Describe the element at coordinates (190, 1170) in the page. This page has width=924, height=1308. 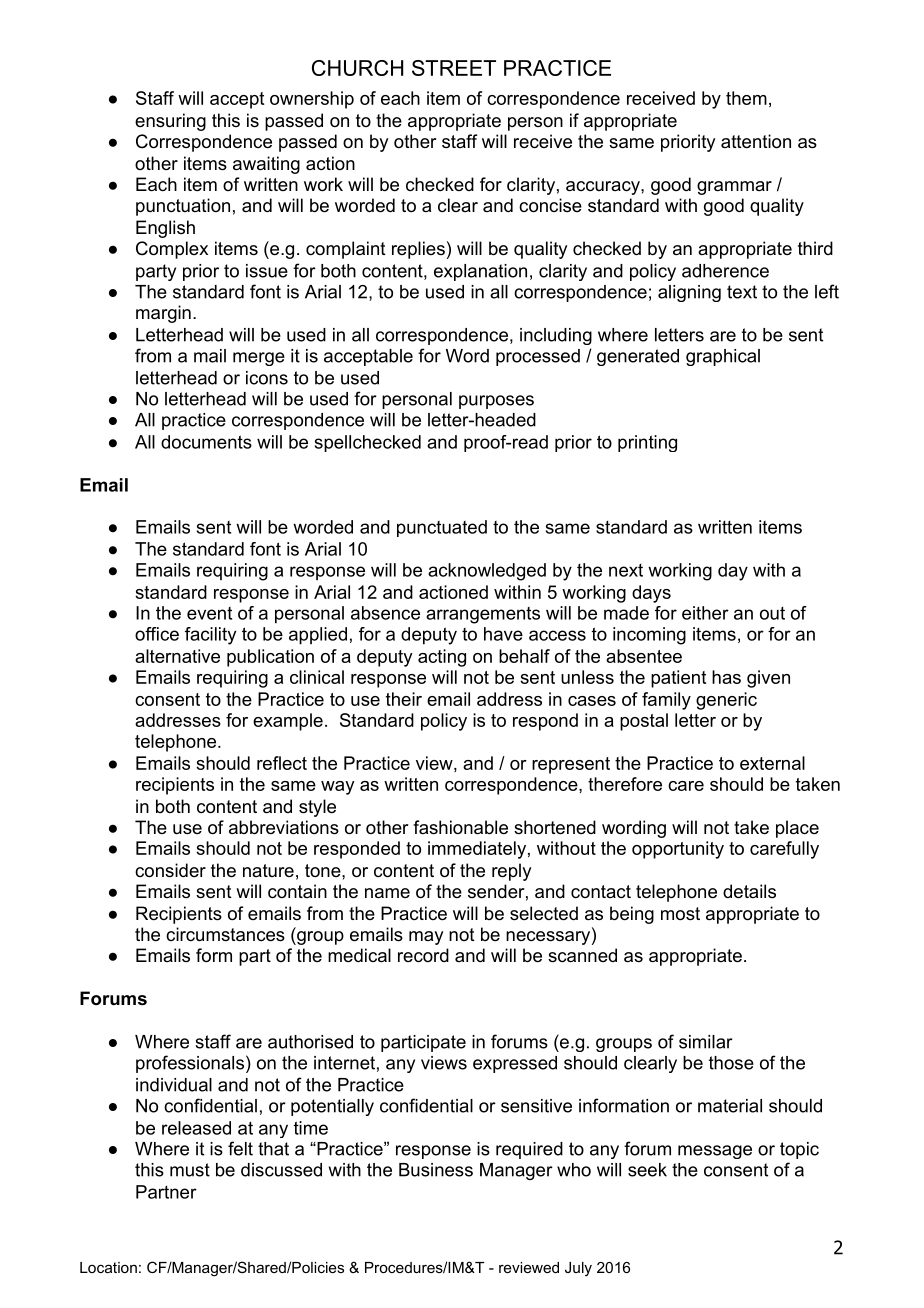
I see `must` at that location.
